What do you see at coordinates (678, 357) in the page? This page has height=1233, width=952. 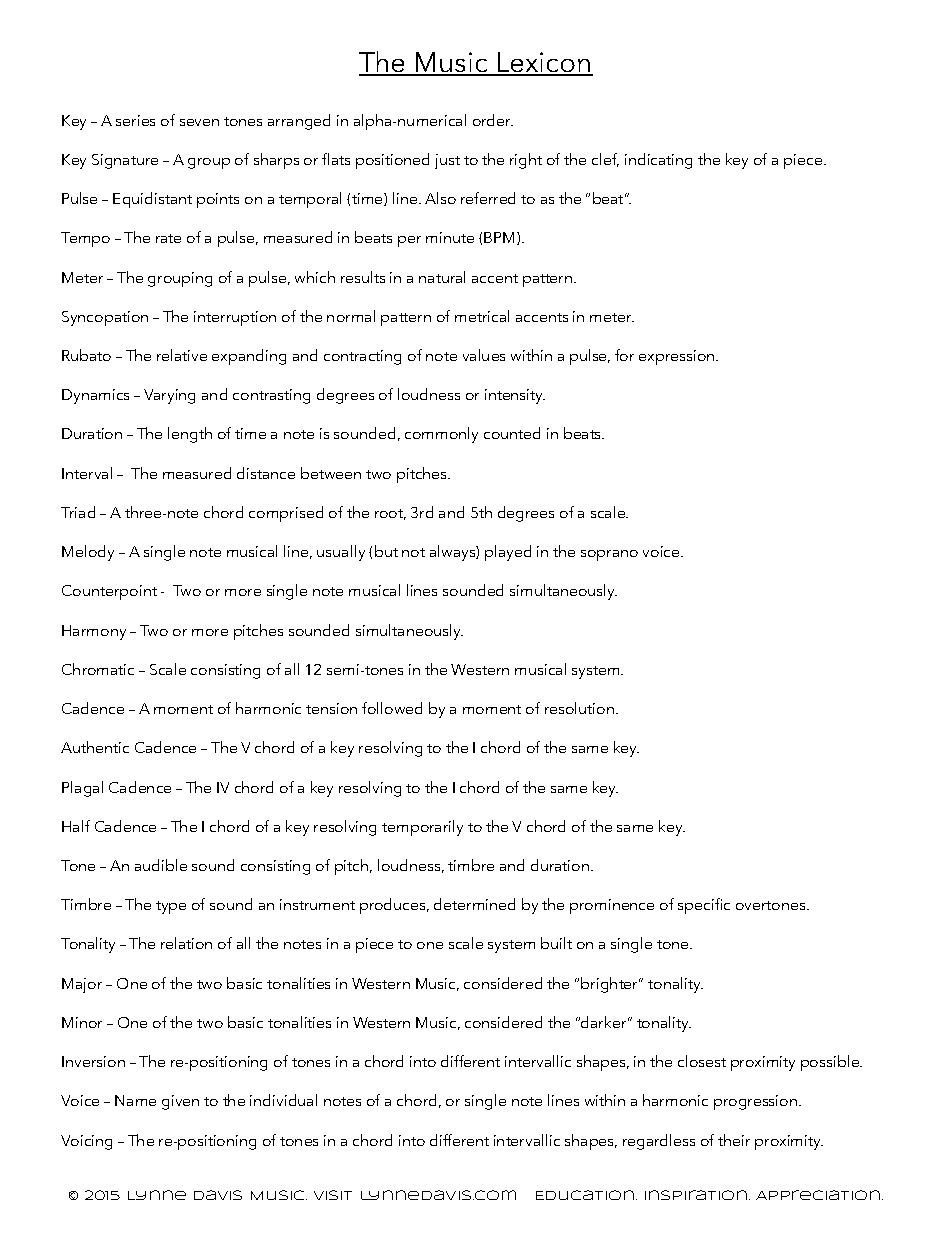 I see `expression` at bounding box center [678, 357].
